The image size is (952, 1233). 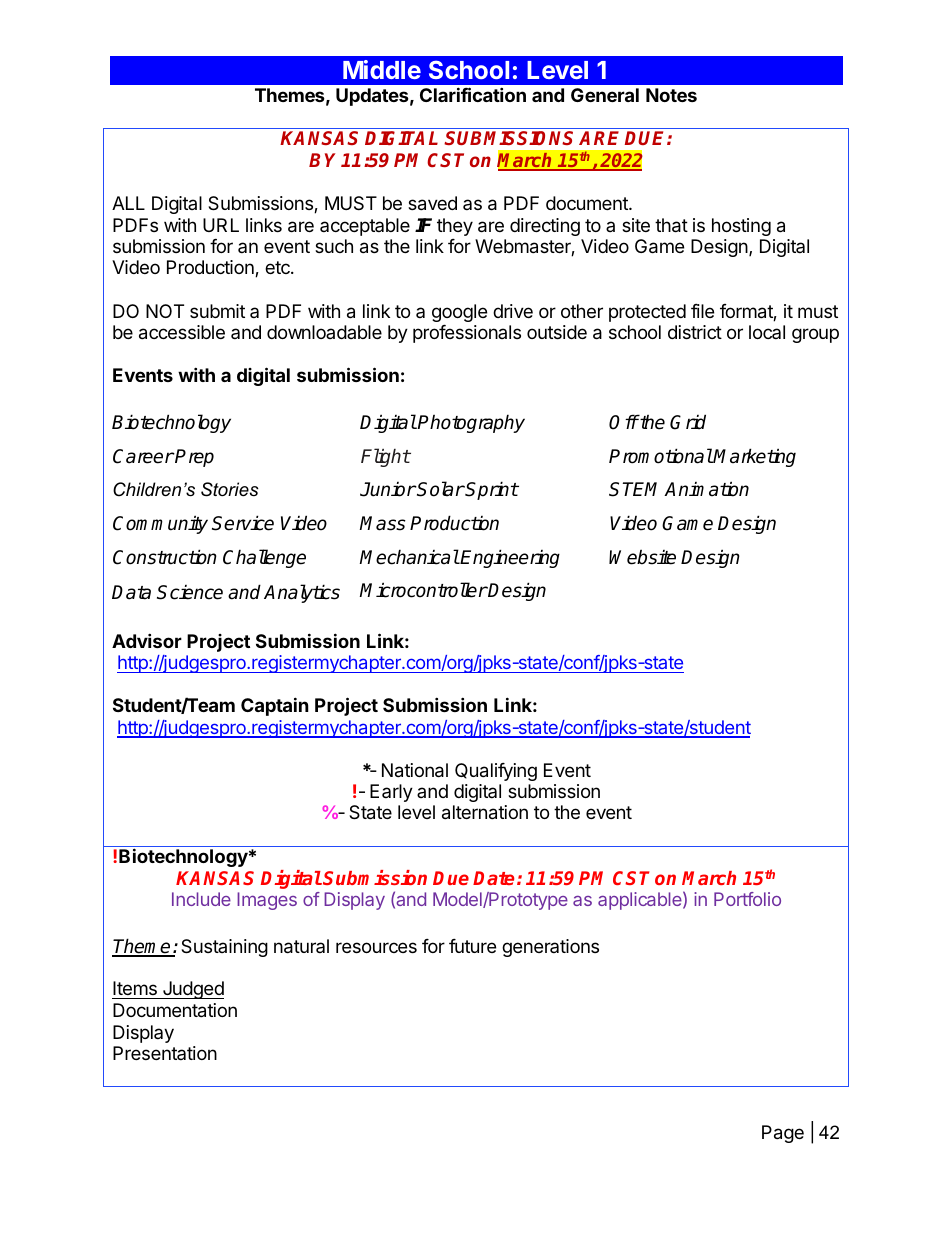 What do you see at coordinates (194, 458) in the screenshot?
I see `Prep` at bounding box center [194, 458].
